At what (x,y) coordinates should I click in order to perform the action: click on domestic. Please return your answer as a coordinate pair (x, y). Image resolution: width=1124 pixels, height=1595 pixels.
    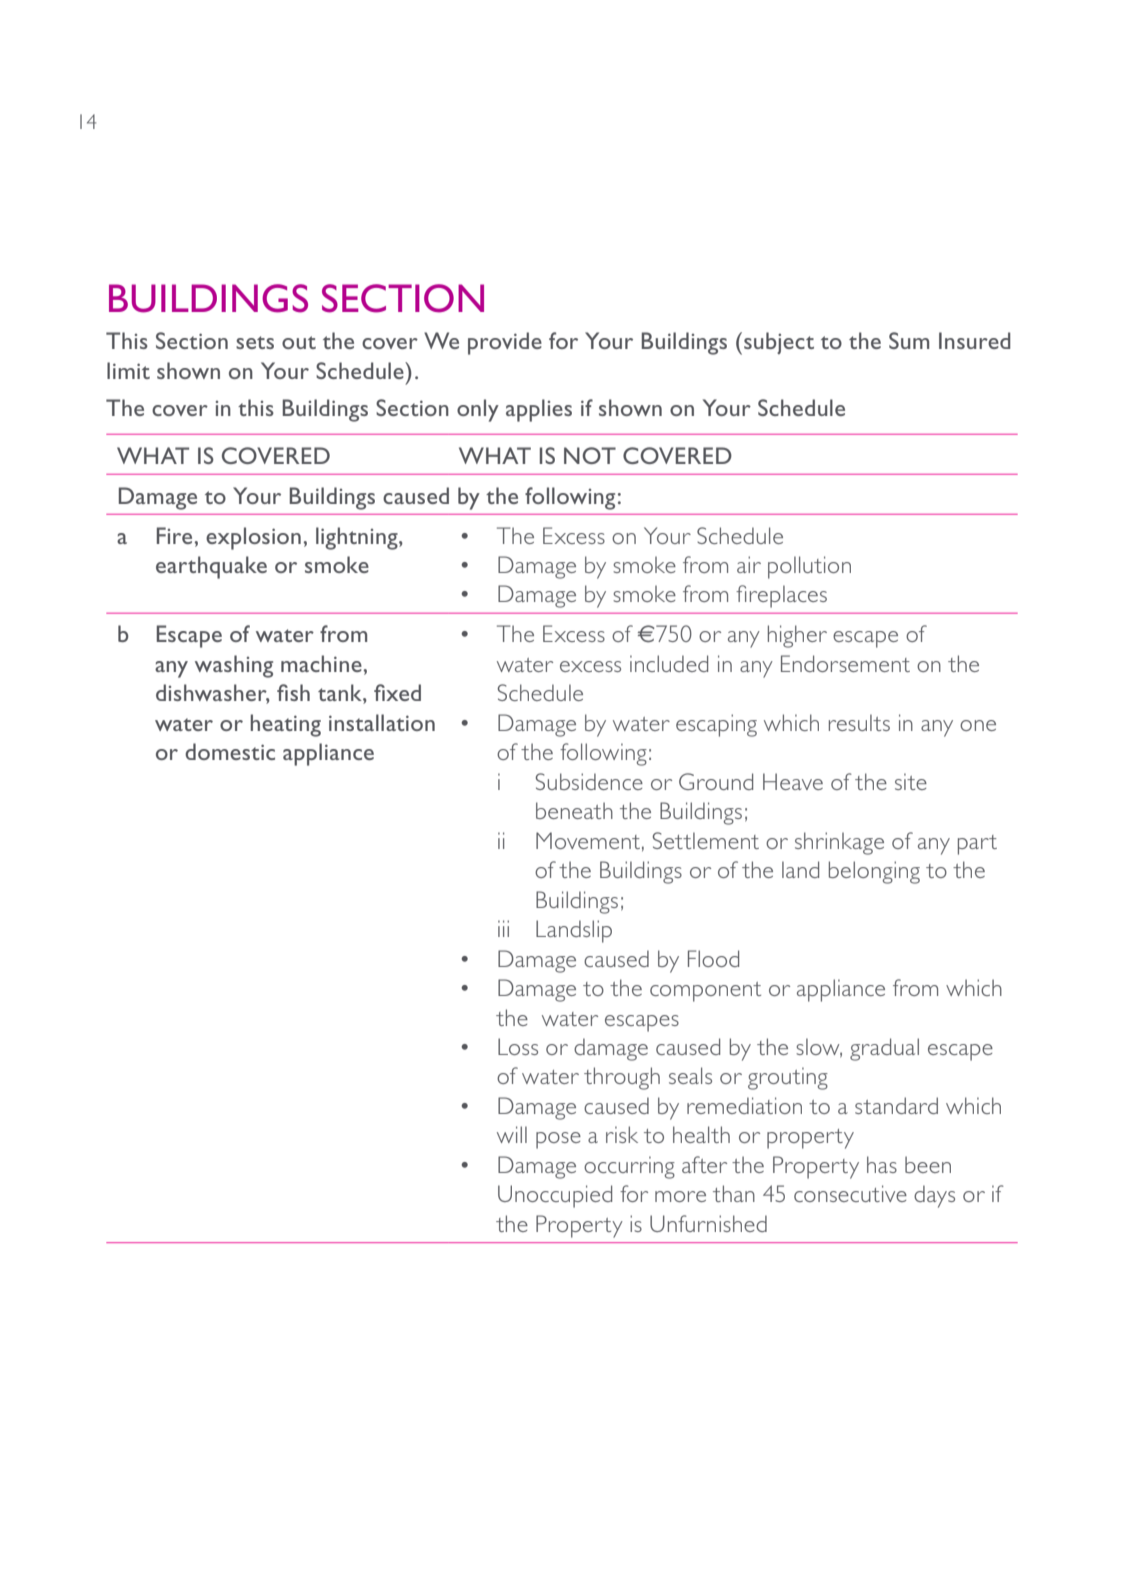
    Looking at the image, I should click on (230, 751).
